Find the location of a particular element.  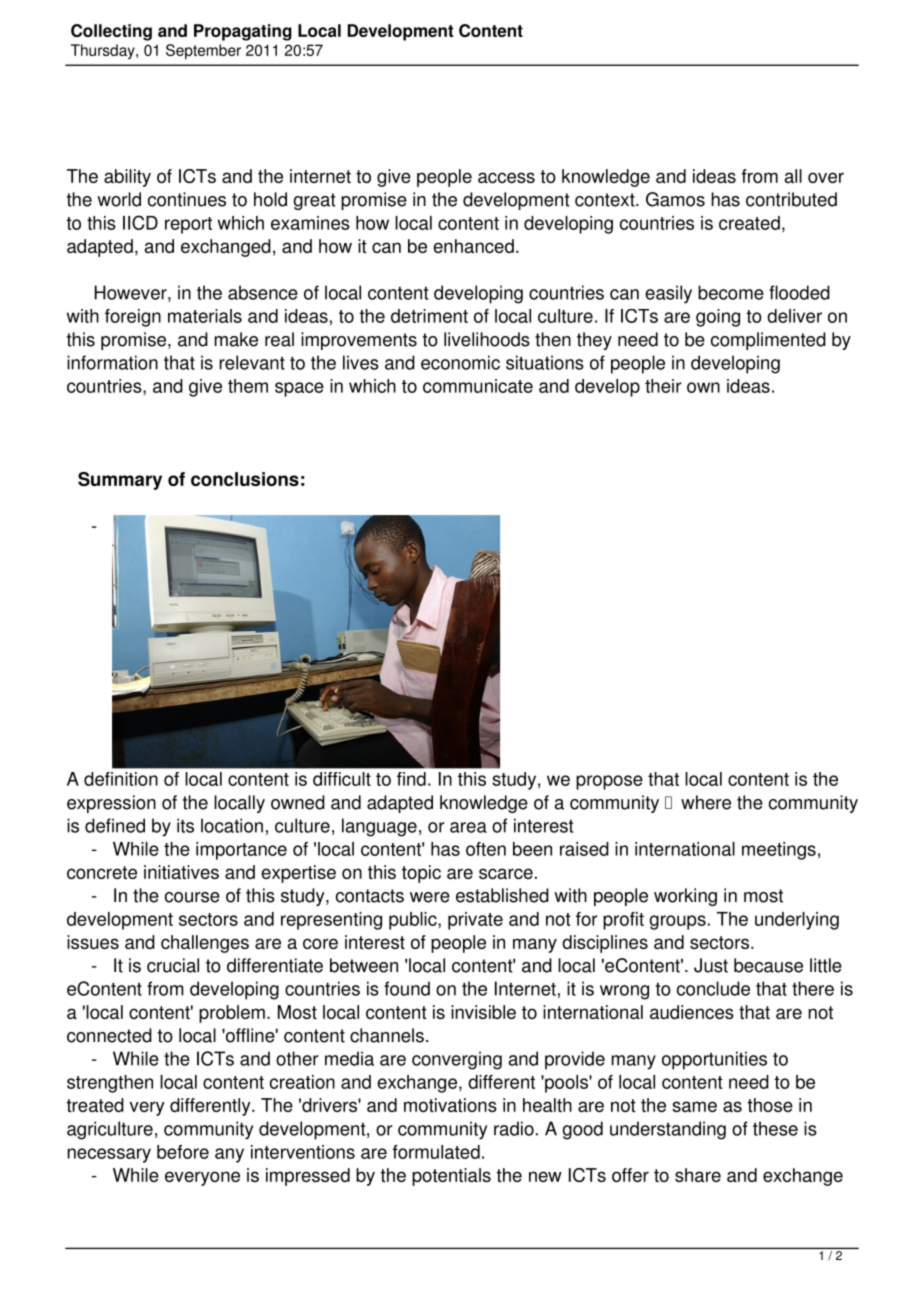

communicate is located at coordinates (478, 386).
